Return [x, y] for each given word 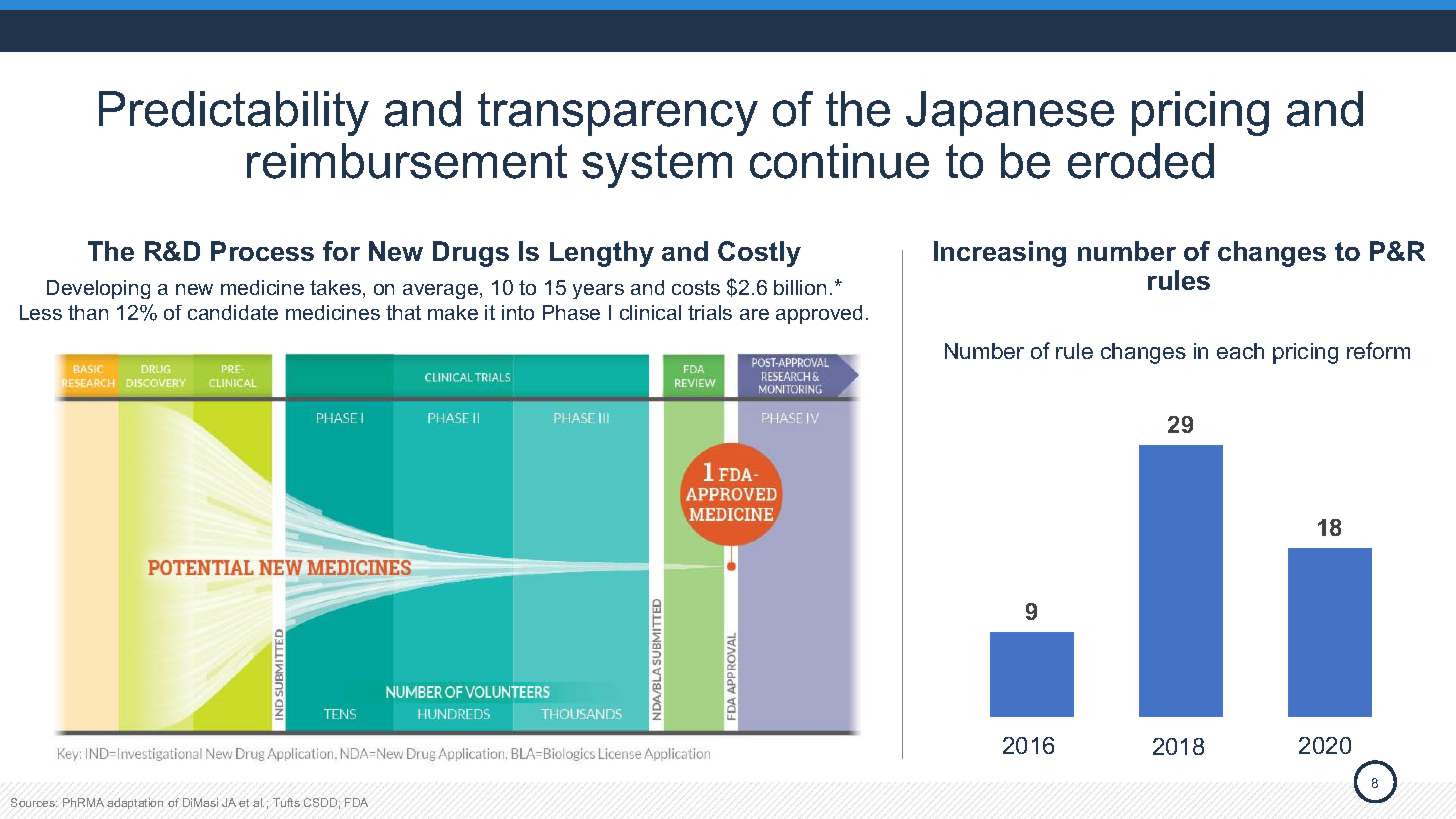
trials [710, 312]
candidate [233, 312]
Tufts [286, 802]
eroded [1141, 161]
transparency [618, 114]
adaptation [135, 803]
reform [1378, 350]
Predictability [234, 113]
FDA [356, 802]
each [1240, 351]
